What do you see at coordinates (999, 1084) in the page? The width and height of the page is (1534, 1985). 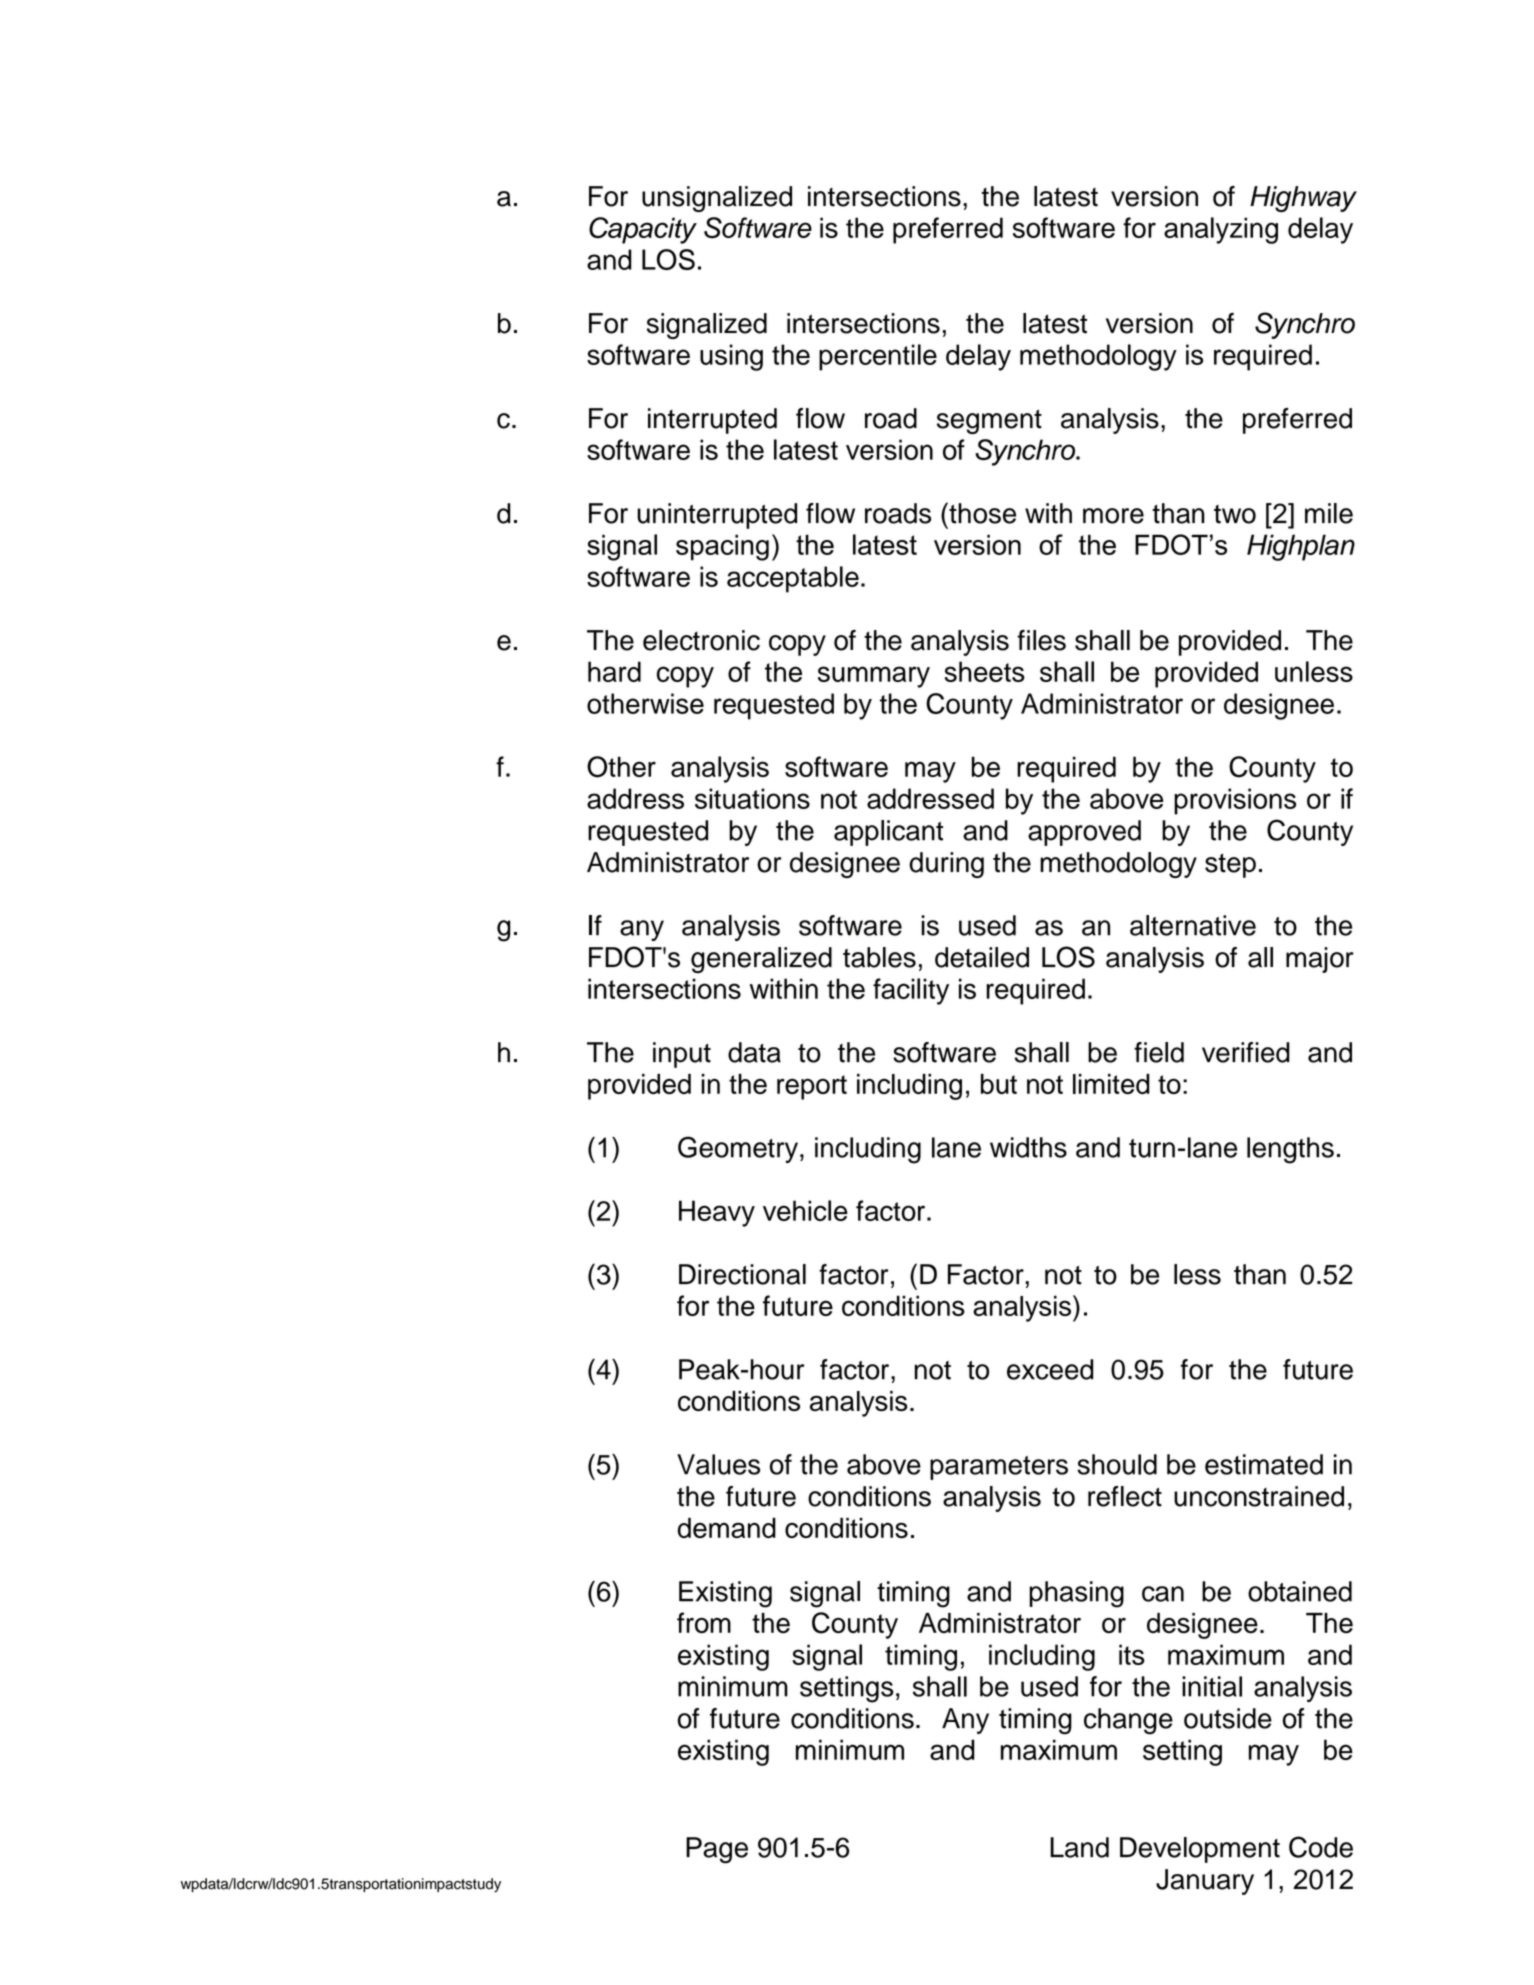 I see `but` at bounding box center [999, 1084].
